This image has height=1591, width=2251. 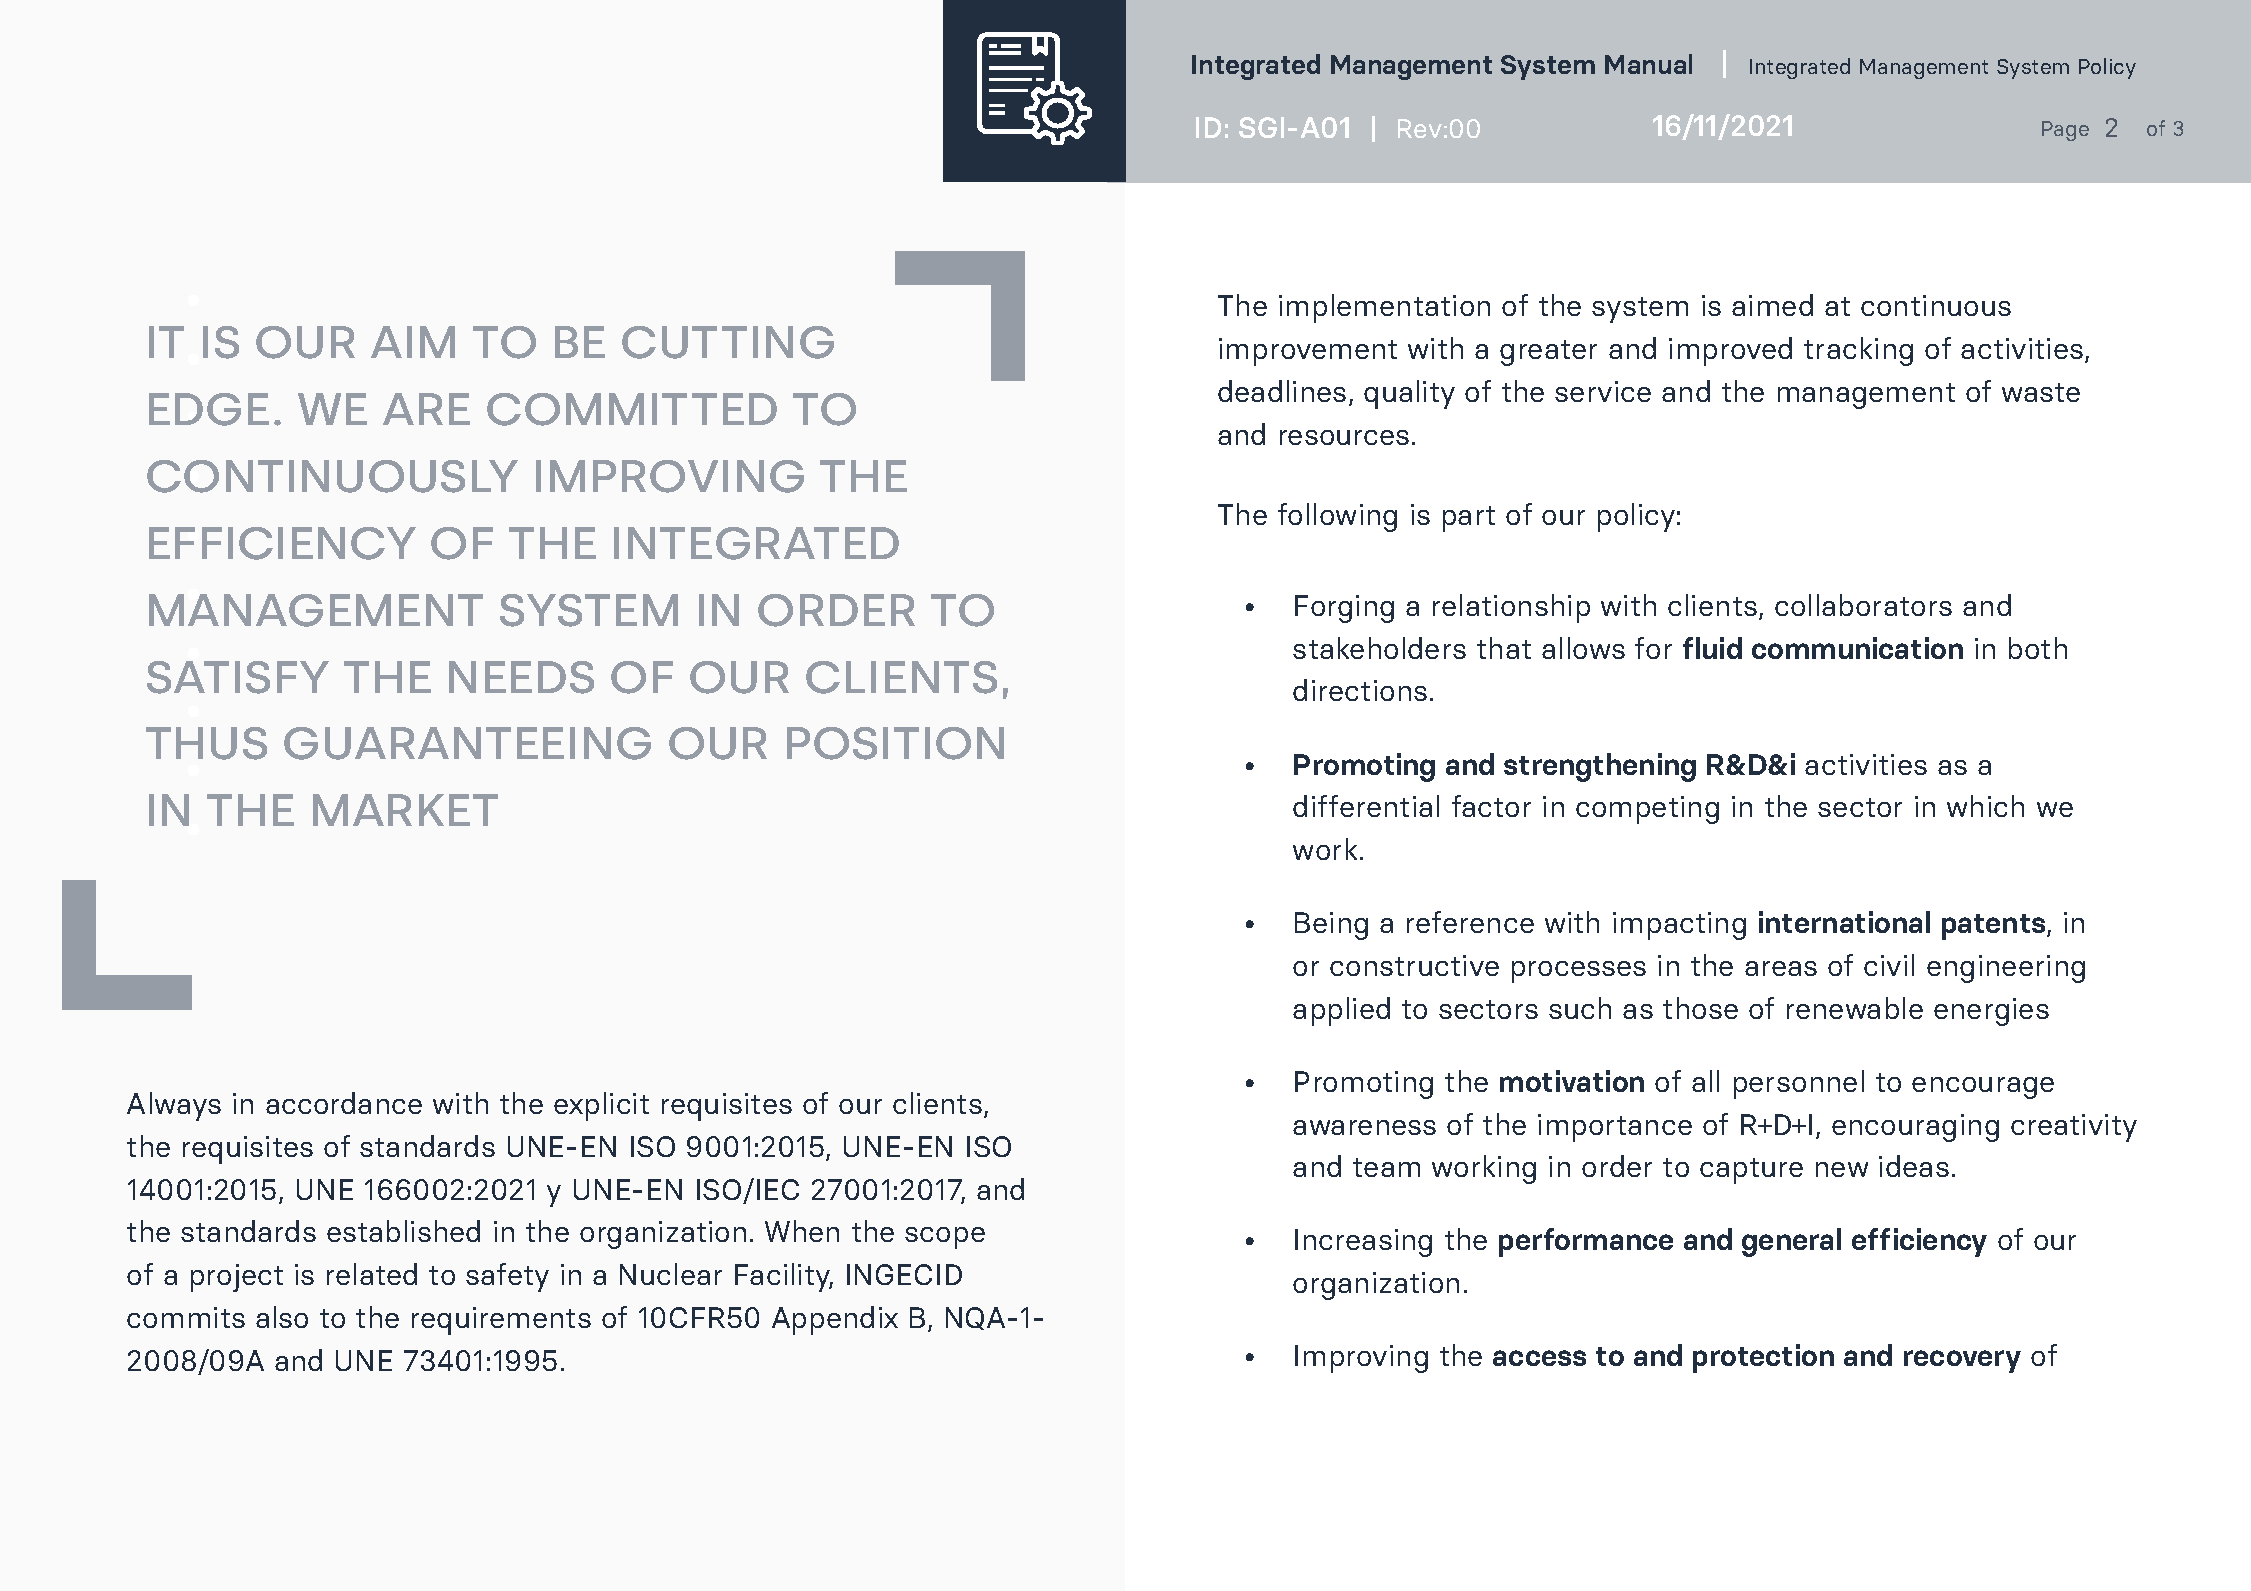 What do you see at coordinates (835, 1320) in the image?
I see `Appendix` at bounding box center [835, 1320].
